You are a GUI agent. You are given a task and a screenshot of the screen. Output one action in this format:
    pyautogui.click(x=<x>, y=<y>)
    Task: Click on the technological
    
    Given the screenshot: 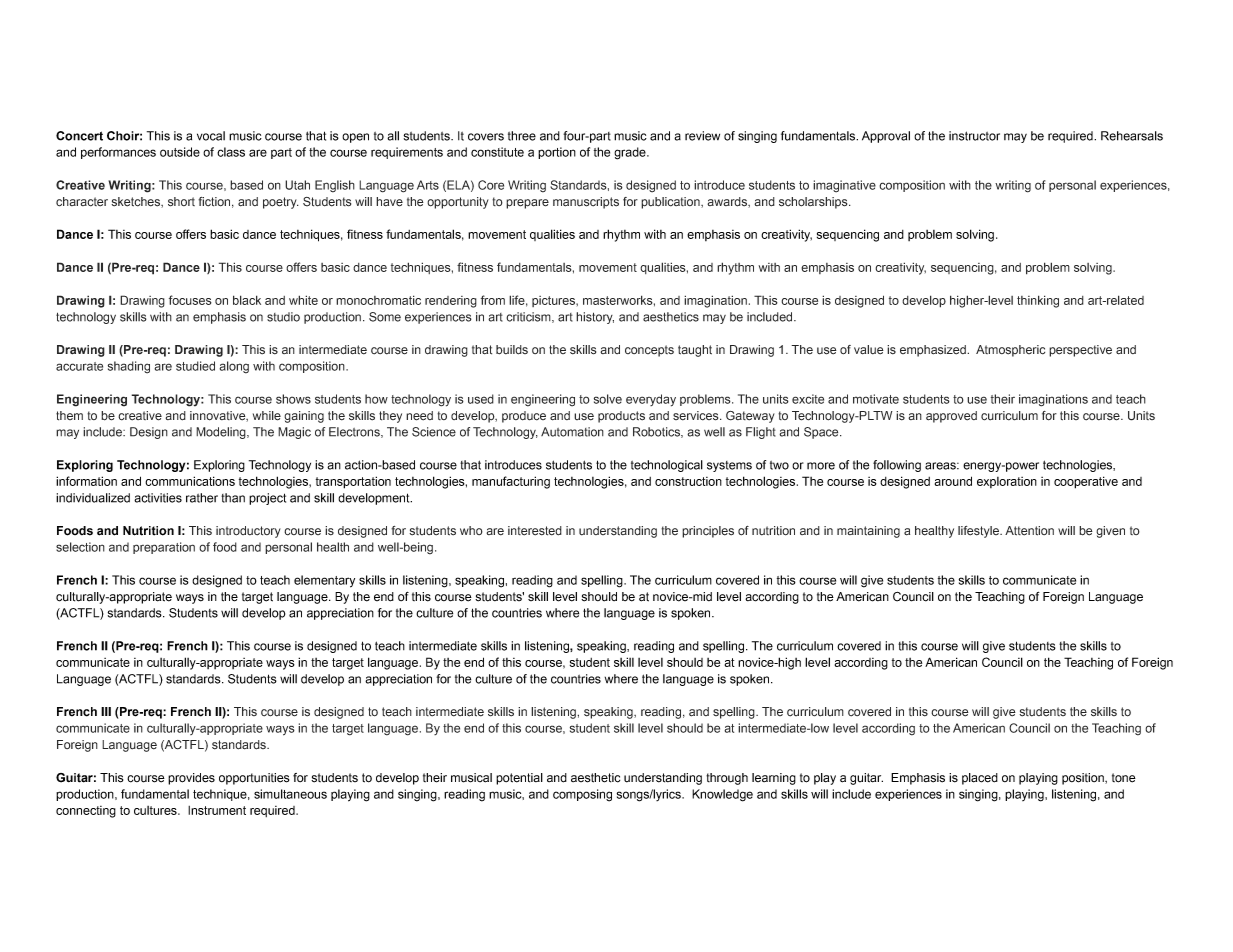 What is the action you would take?
    pyautogui.click(x=667, y=466)
